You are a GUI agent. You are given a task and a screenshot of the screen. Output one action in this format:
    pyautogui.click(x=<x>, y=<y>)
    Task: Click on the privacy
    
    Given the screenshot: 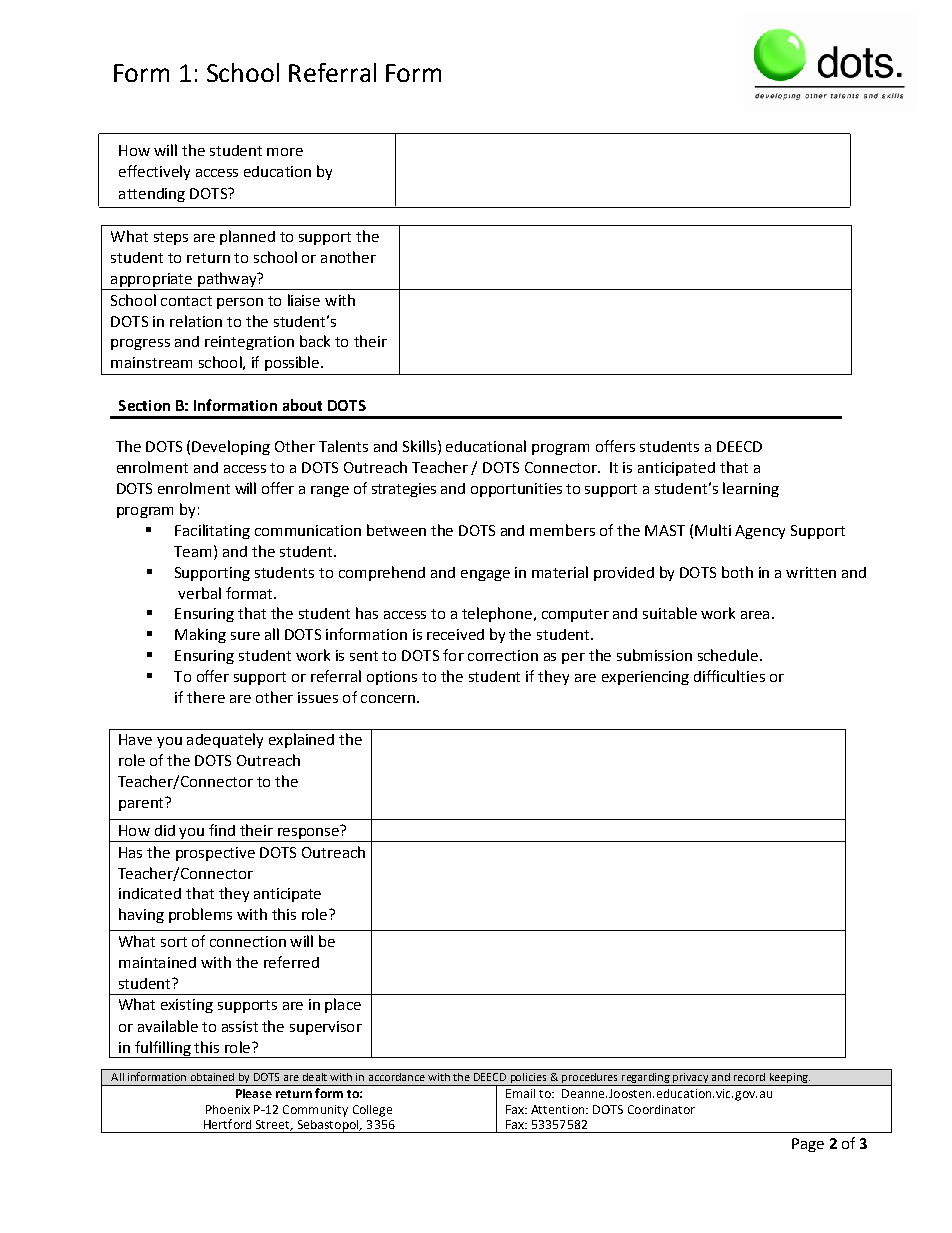 What is the action you would take?
    pyautogui.click(x=690, y=1079)
